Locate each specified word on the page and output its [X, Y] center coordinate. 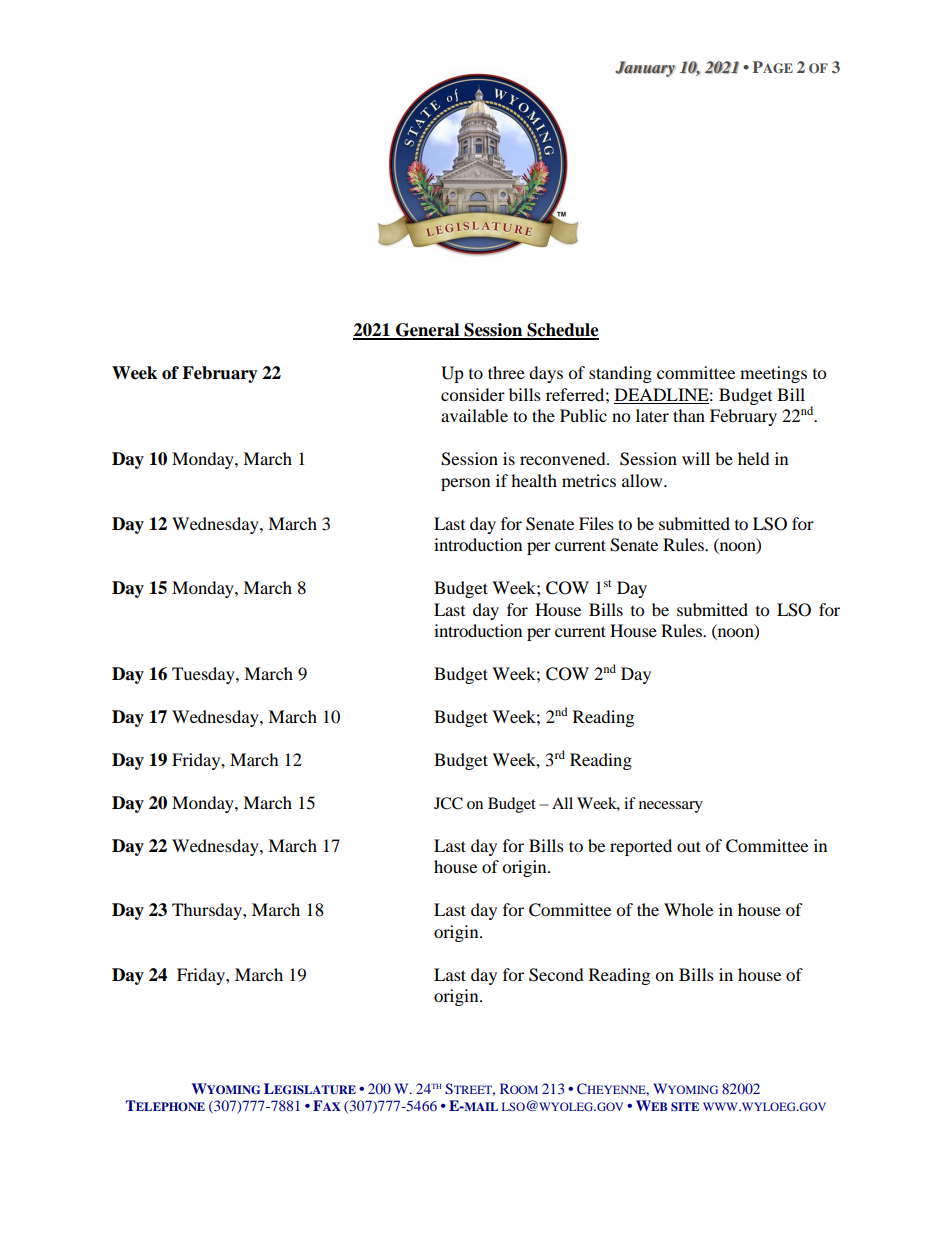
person [465, 484]
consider [473, 394]
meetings [773, 374]
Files [596, 523]
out [689, 846]
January [645, 69]
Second [556, 975]
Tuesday [204, 675]
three [506, 372]
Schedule [562, 331]
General [428, 331]
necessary [671, 807]
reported [641, 847]
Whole [688, 909]
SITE [685, 1107]
